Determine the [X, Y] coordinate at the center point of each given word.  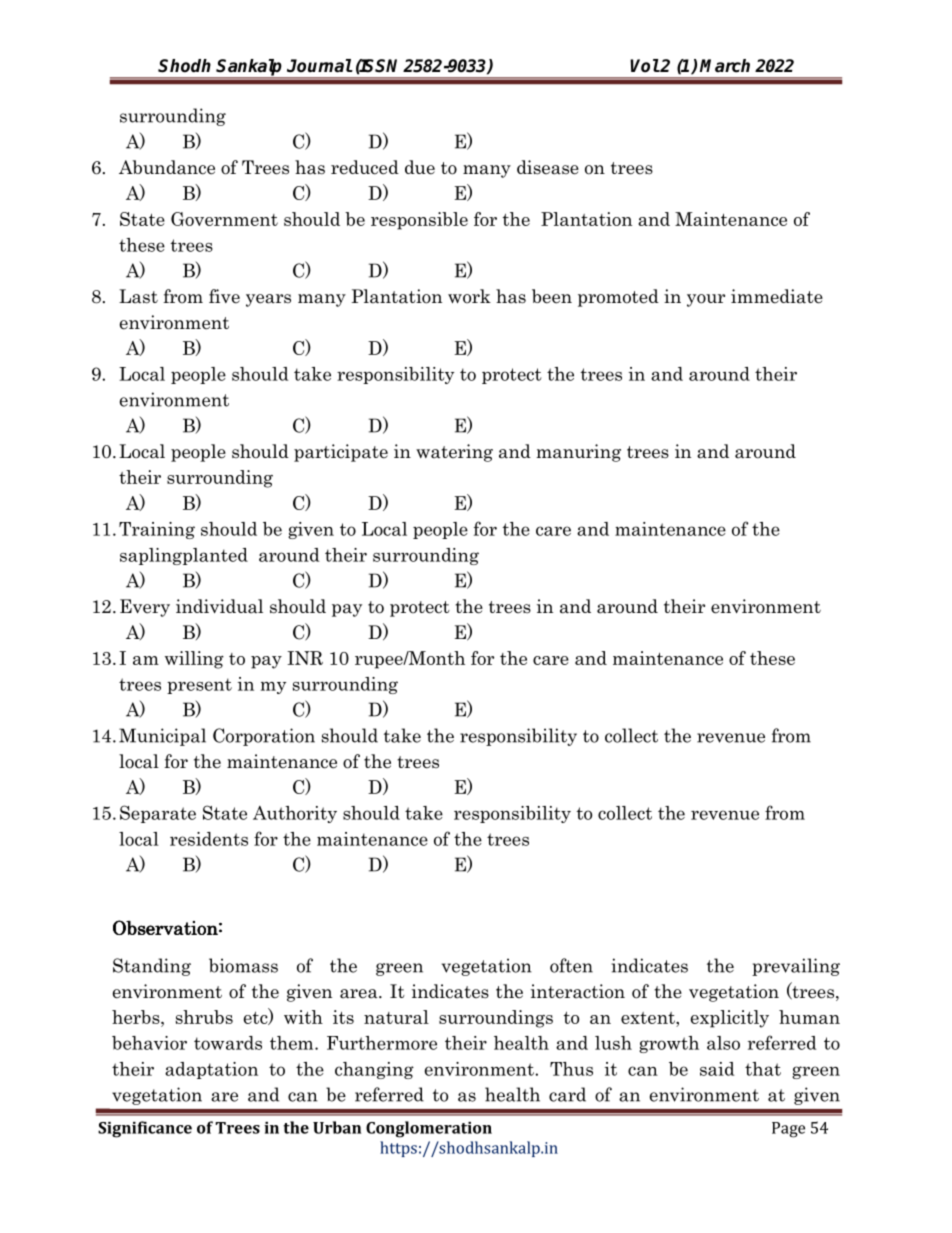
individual [219, 606]
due [420, 167]
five [224, 296]
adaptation [211, 1070]
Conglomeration [429, 1129]
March [725, 66]
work [469, 296]
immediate [777, 296]
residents [209, 839]
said [717, 1069]
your [706, 300]
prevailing [796, 967]
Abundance [167, 167]
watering [454, 453]
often [571, 965]
